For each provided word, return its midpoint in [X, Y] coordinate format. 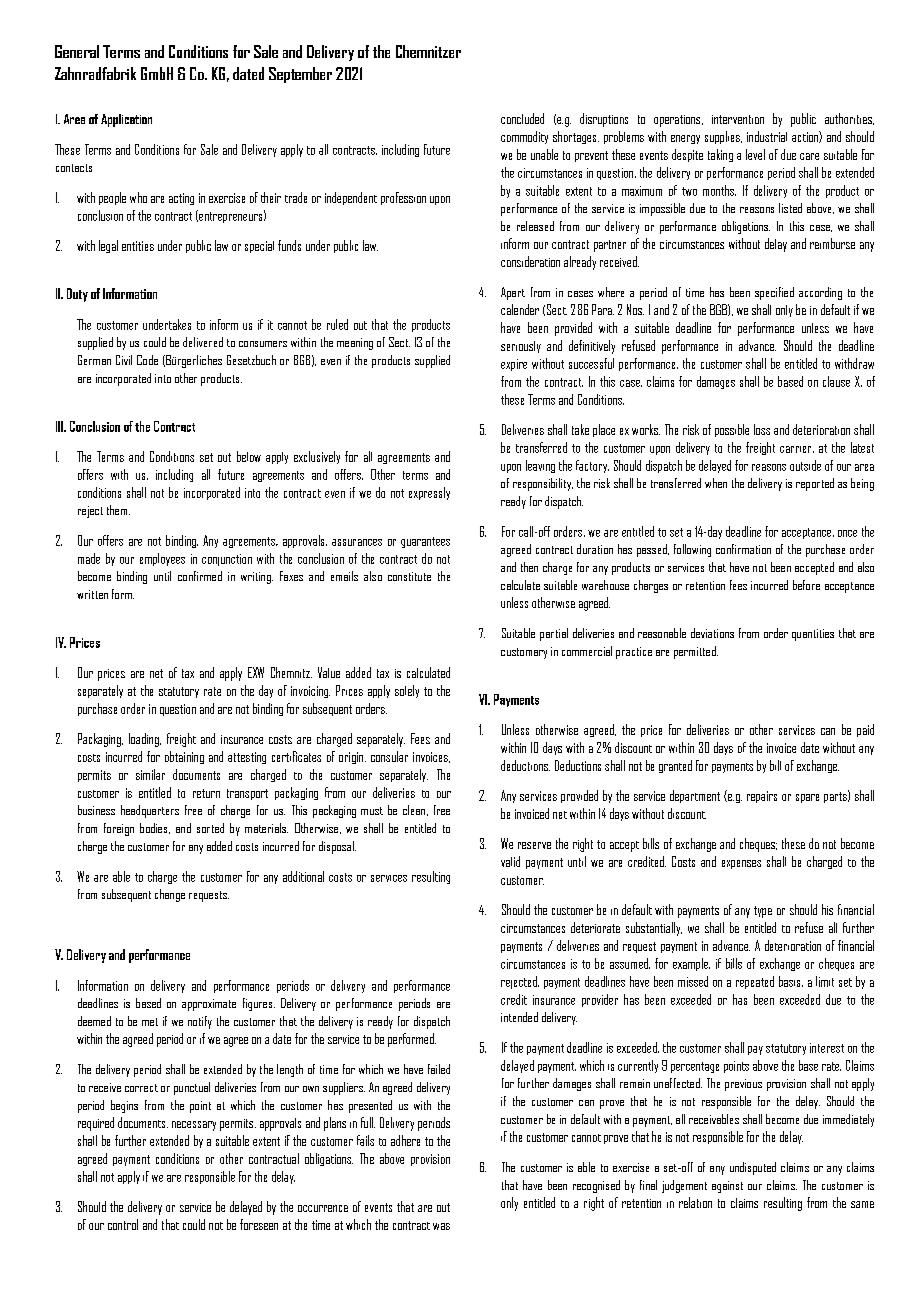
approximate [209, 1005]
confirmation [743, 549]
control [123, 1224]
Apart [513, 293]
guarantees [425, 542]
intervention [738, 119]
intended [519, 1017]
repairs [762, 797]
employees [162, 559]
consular [389, 756]
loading [145, 740]
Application [126, 120]
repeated [755, 982]
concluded [522, 118]
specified [774, 293]
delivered [203, 342]
